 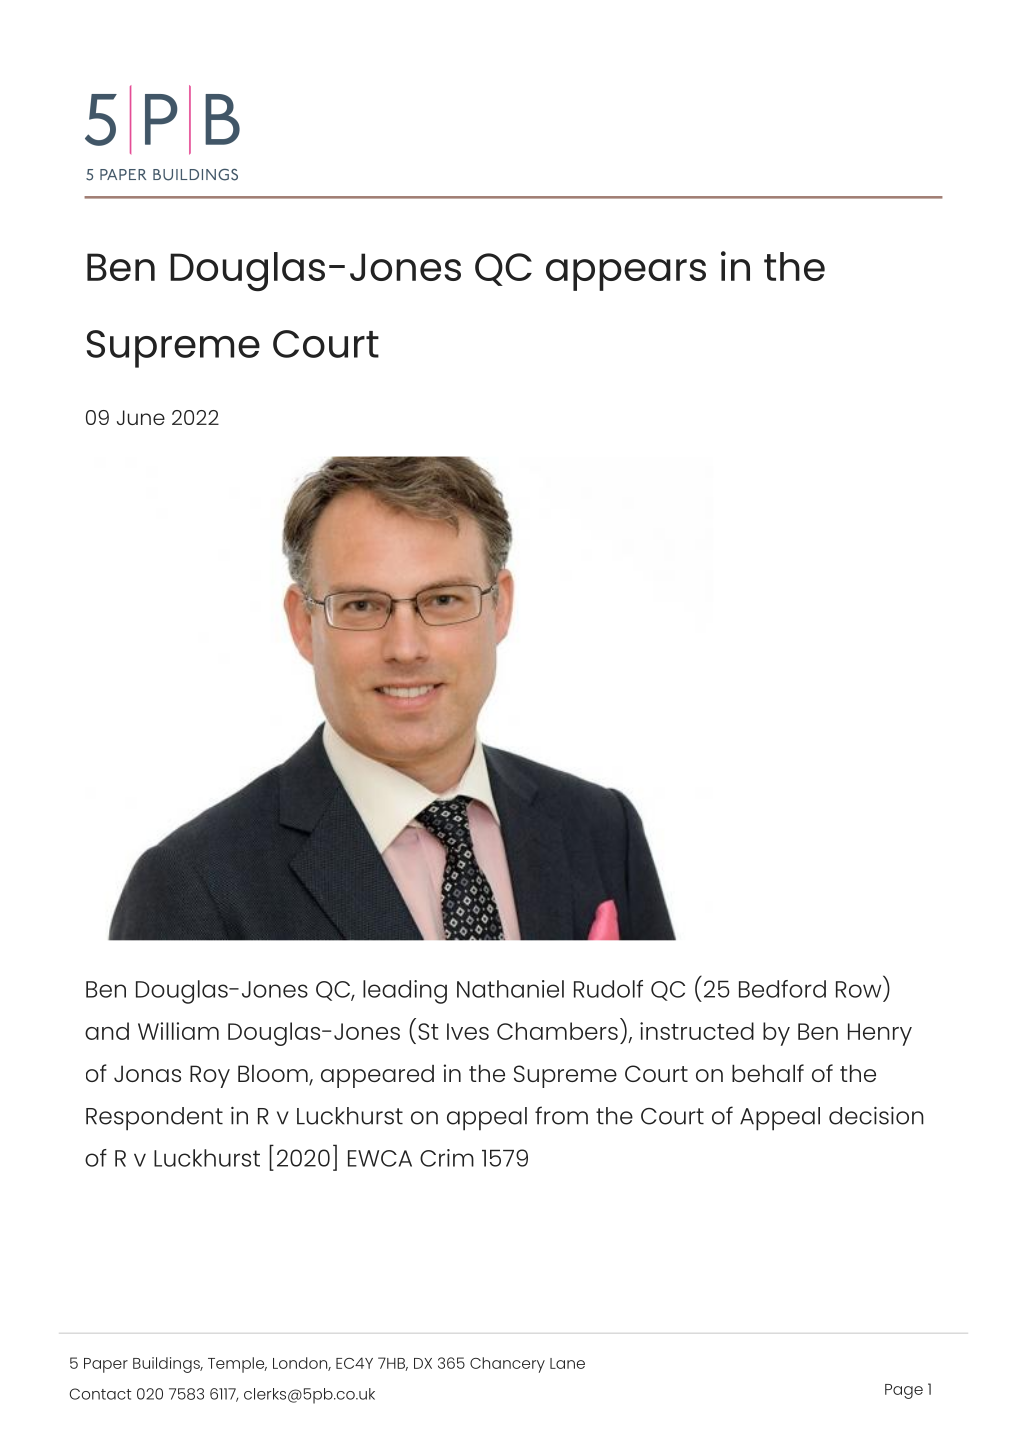 I want to click on leading, so click(x=405, y=992).
